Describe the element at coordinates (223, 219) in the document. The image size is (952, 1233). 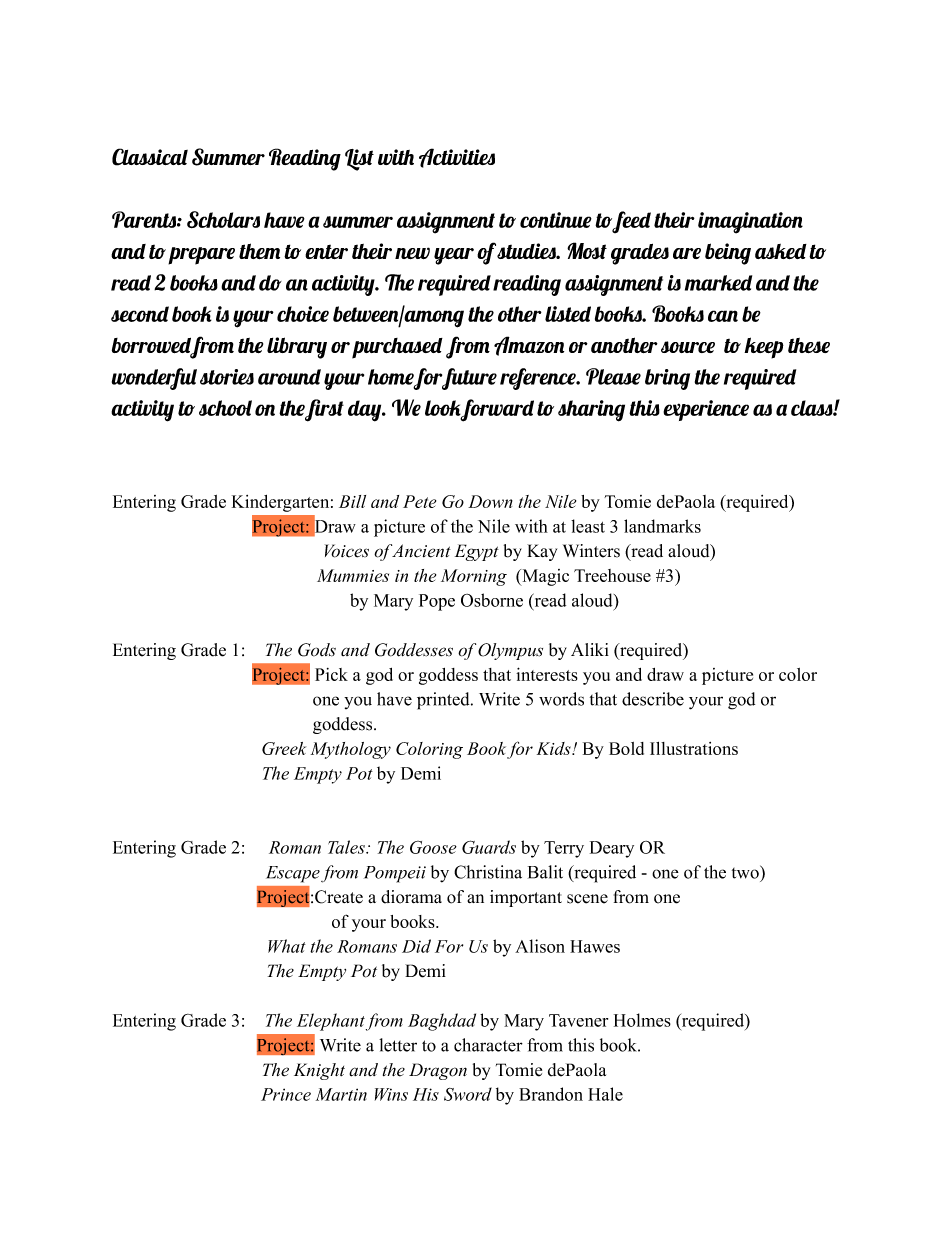
I see `Scholars` at that location.
